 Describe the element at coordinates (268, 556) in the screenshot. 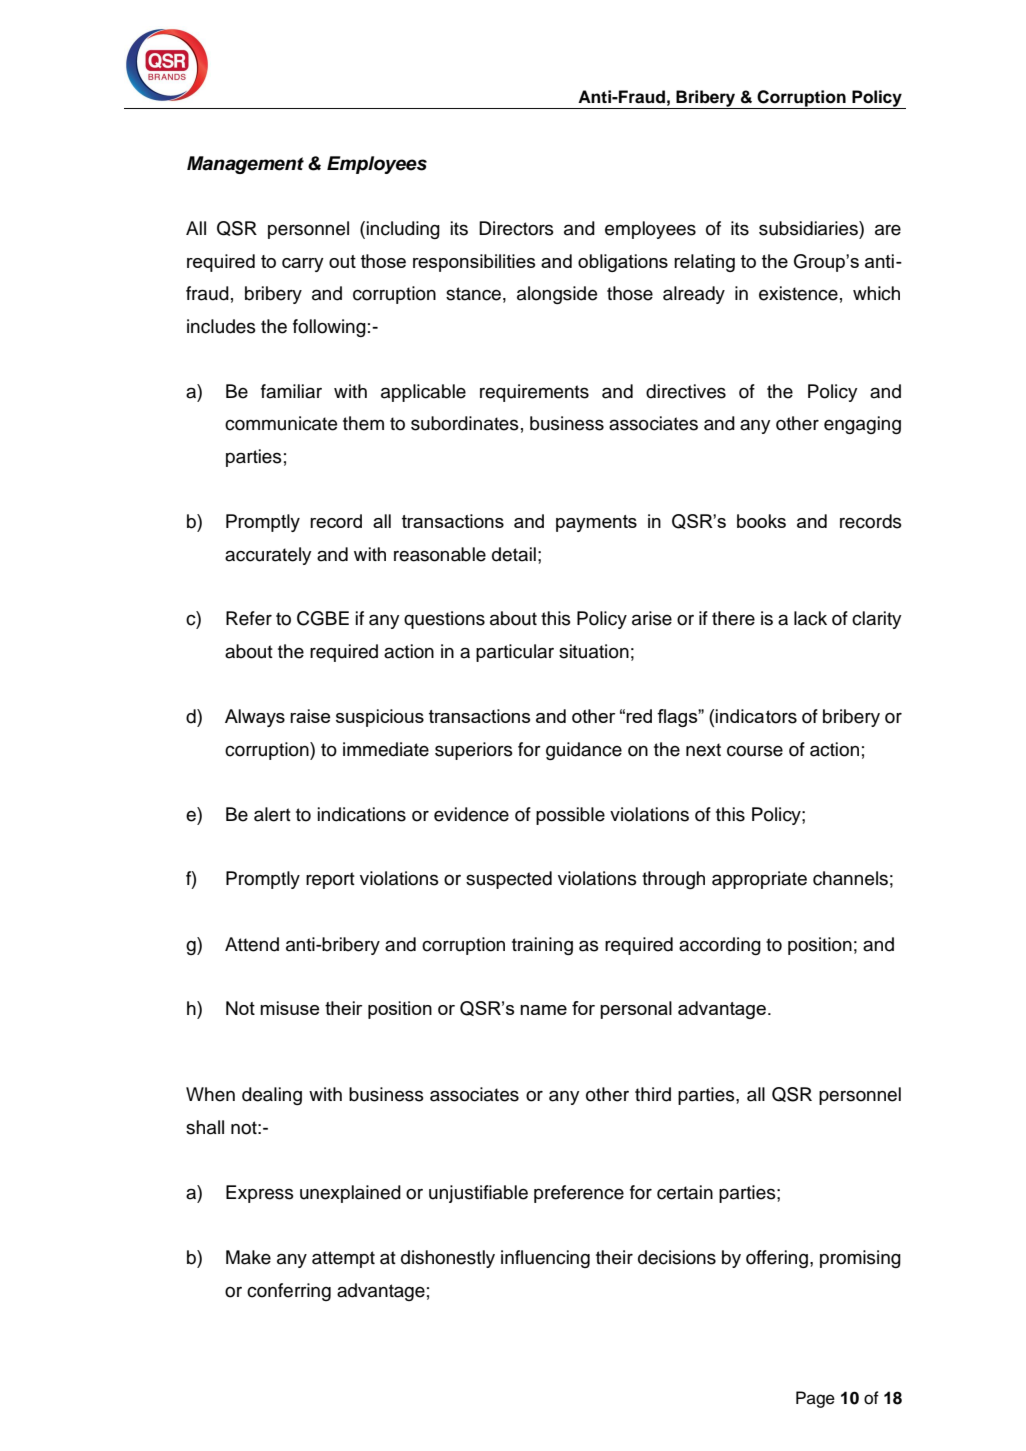

I see `accurately` at that location.
